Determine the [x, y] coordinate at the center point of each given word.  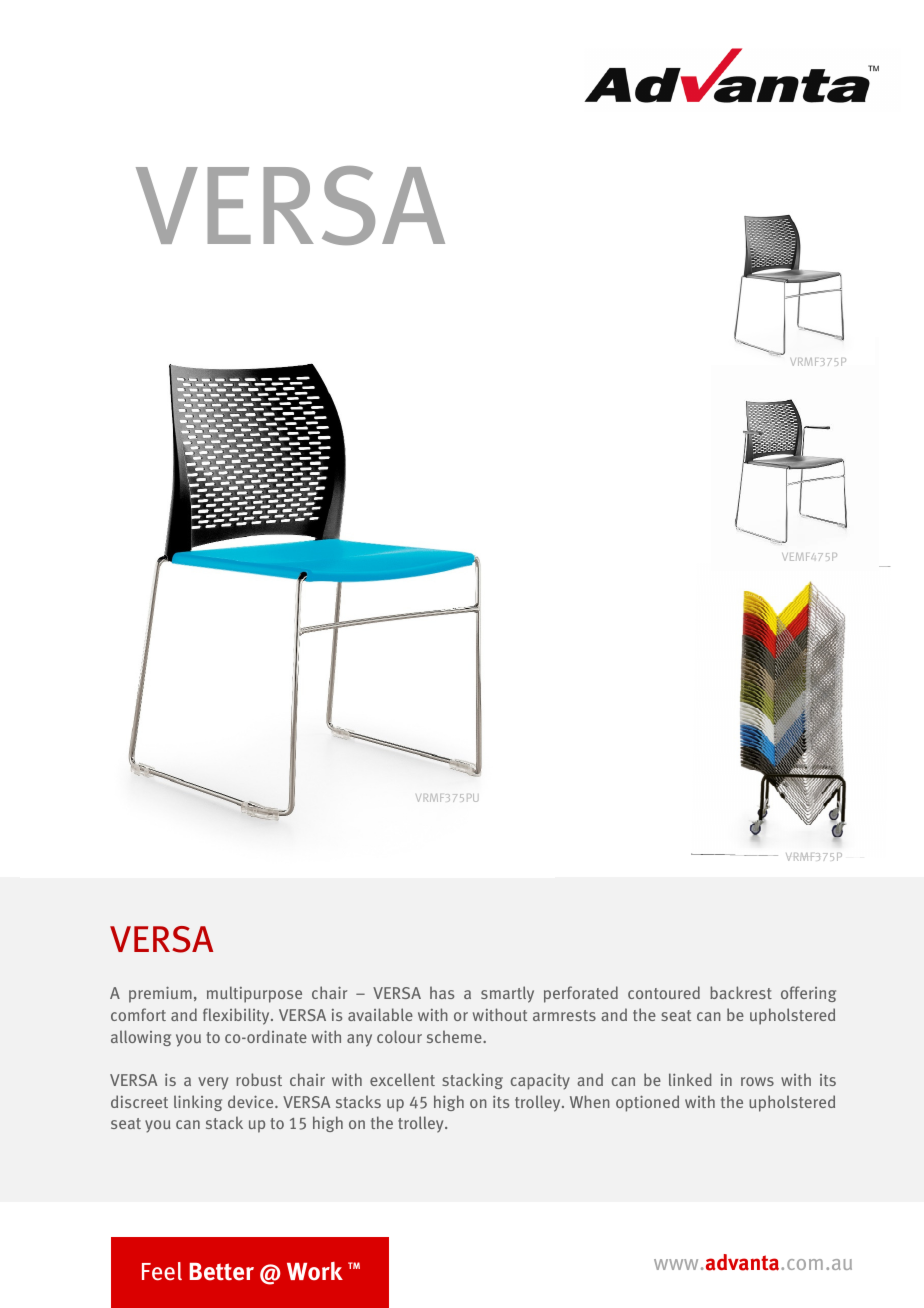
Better [221, 1272]
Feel [162, 1271]
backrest [741, 992]
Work [315, 1271]
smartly [507, 994]
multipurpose [254, 994]
